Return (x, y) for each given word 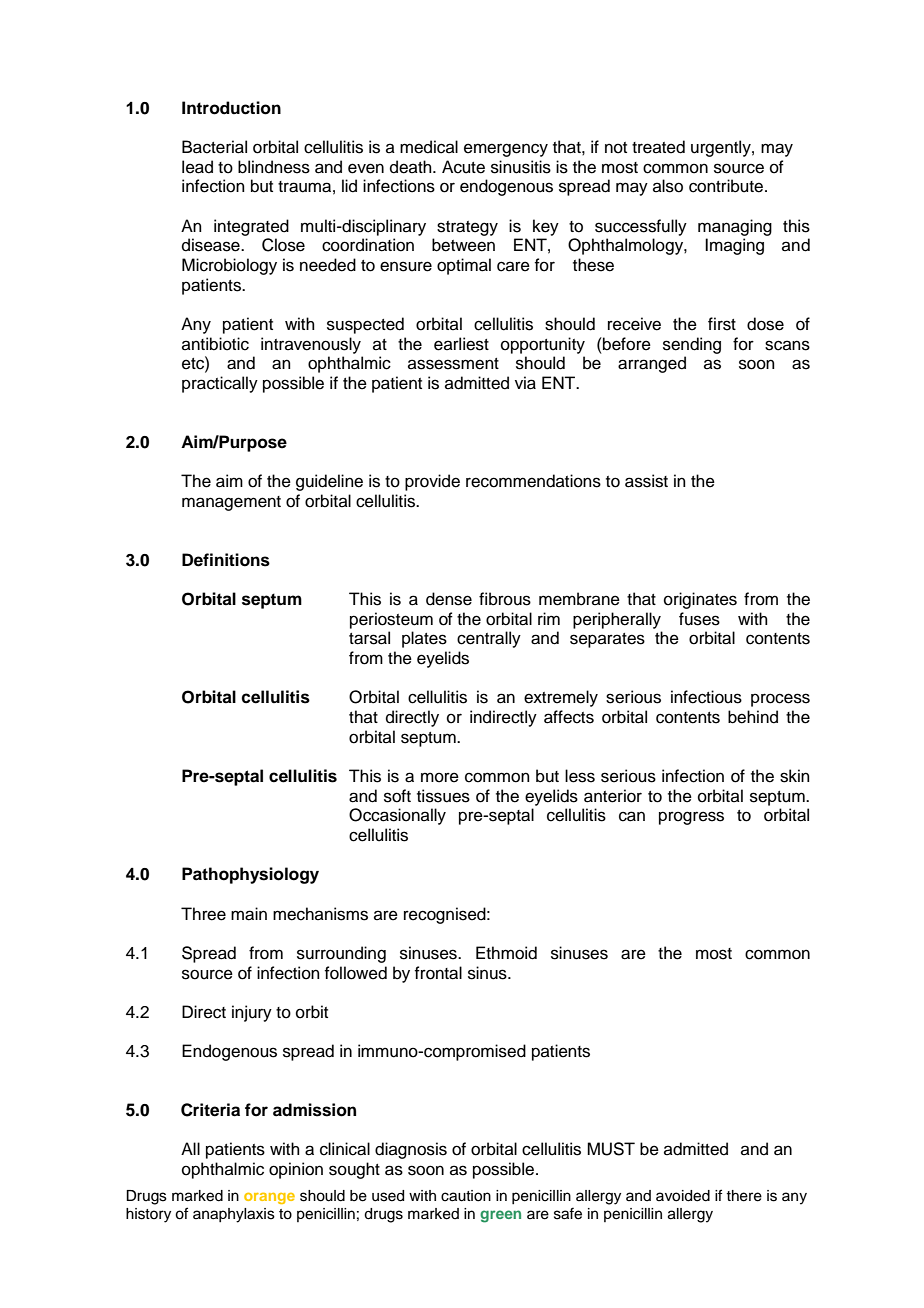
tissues (443, 796)
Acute (463, 167)
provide (432, 482)
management (231, 503)
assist (646, 481)
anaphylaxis (234, 1215)
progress (691, 818)
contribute (727, 186)
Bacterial (214, 147)
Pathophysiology (250, 875)
